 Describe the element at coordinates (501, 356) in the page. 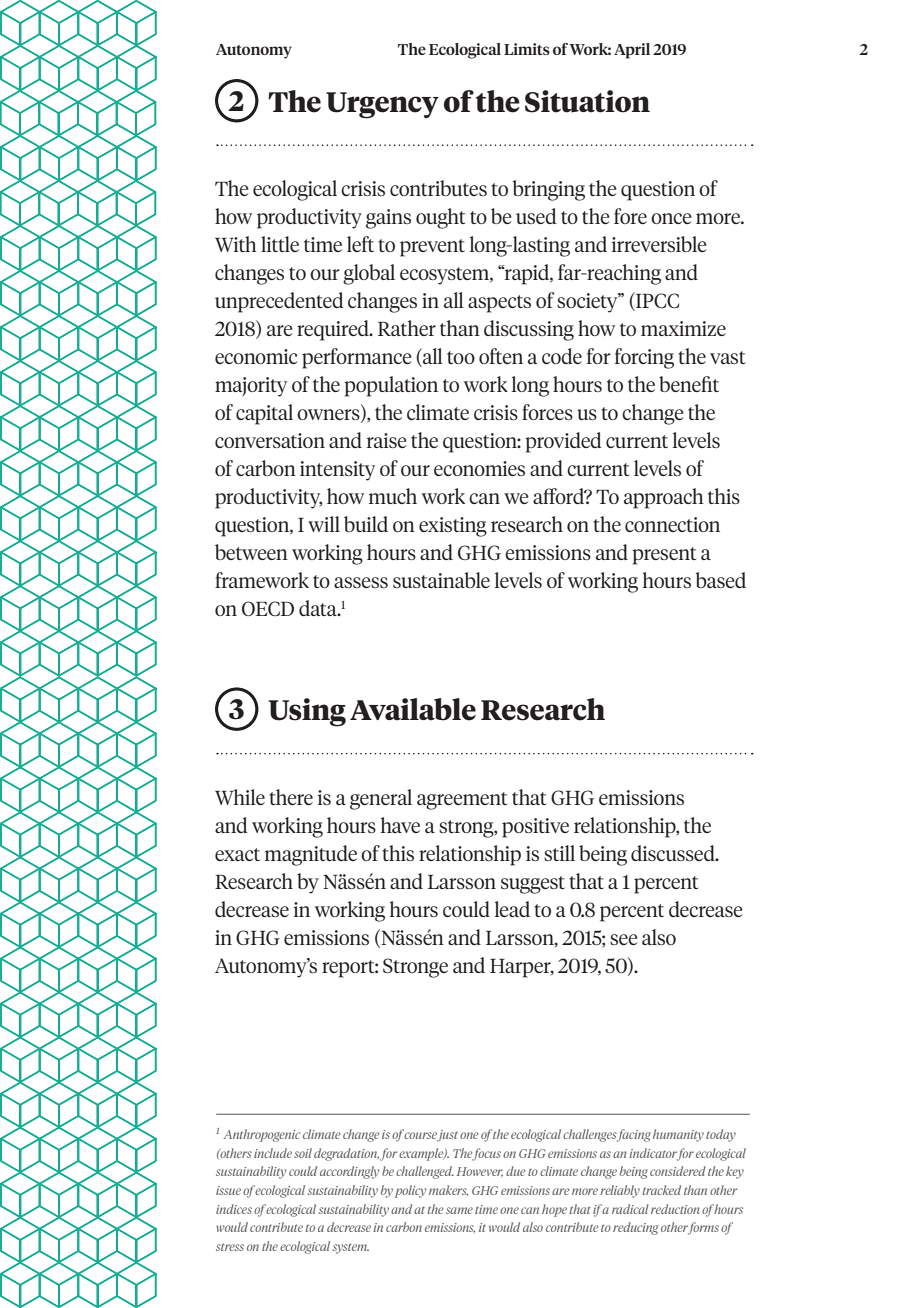

I see `often` at that location.
